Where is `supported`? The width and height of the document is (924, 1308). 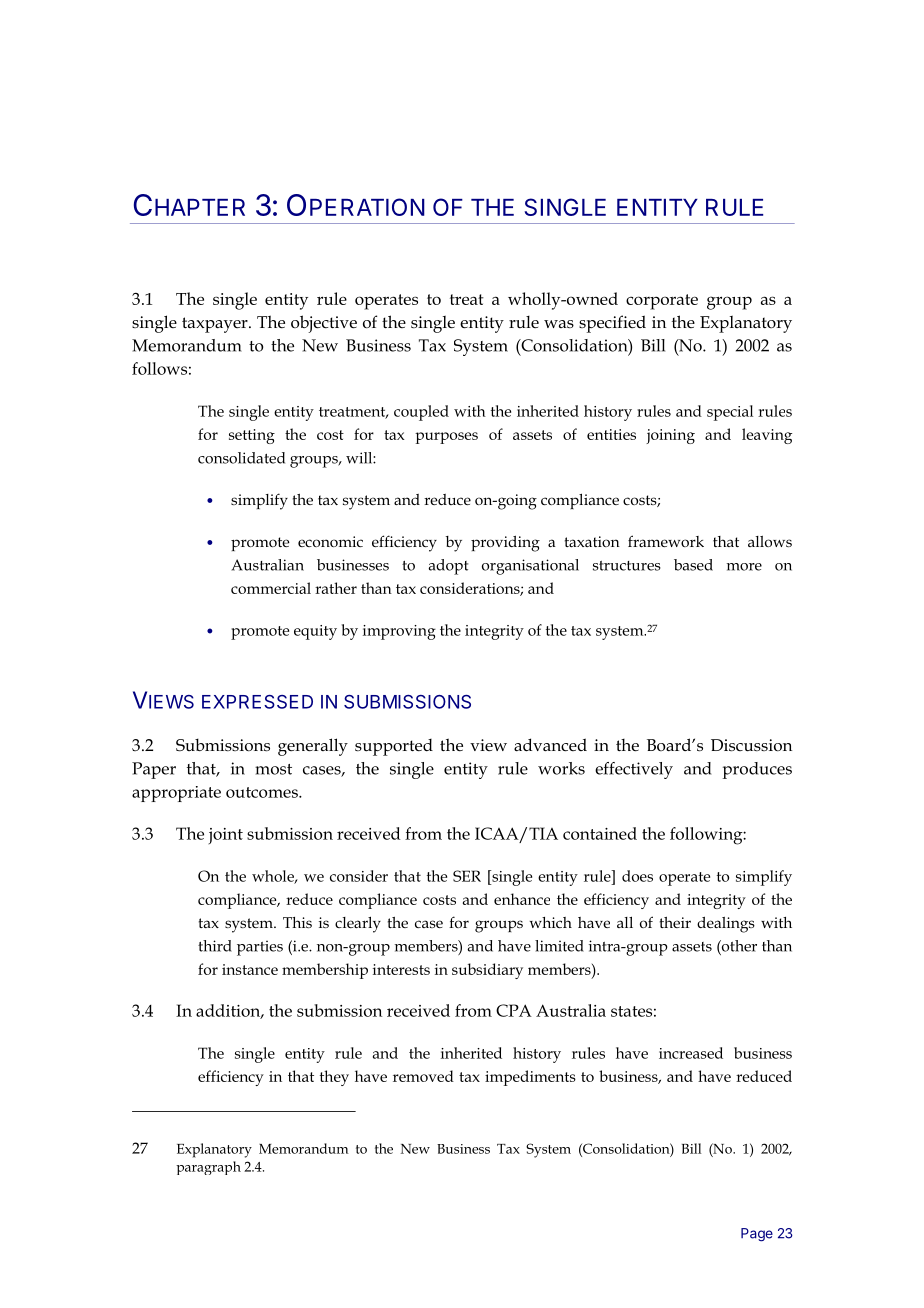 supported is located at coordinates (394, 747).
